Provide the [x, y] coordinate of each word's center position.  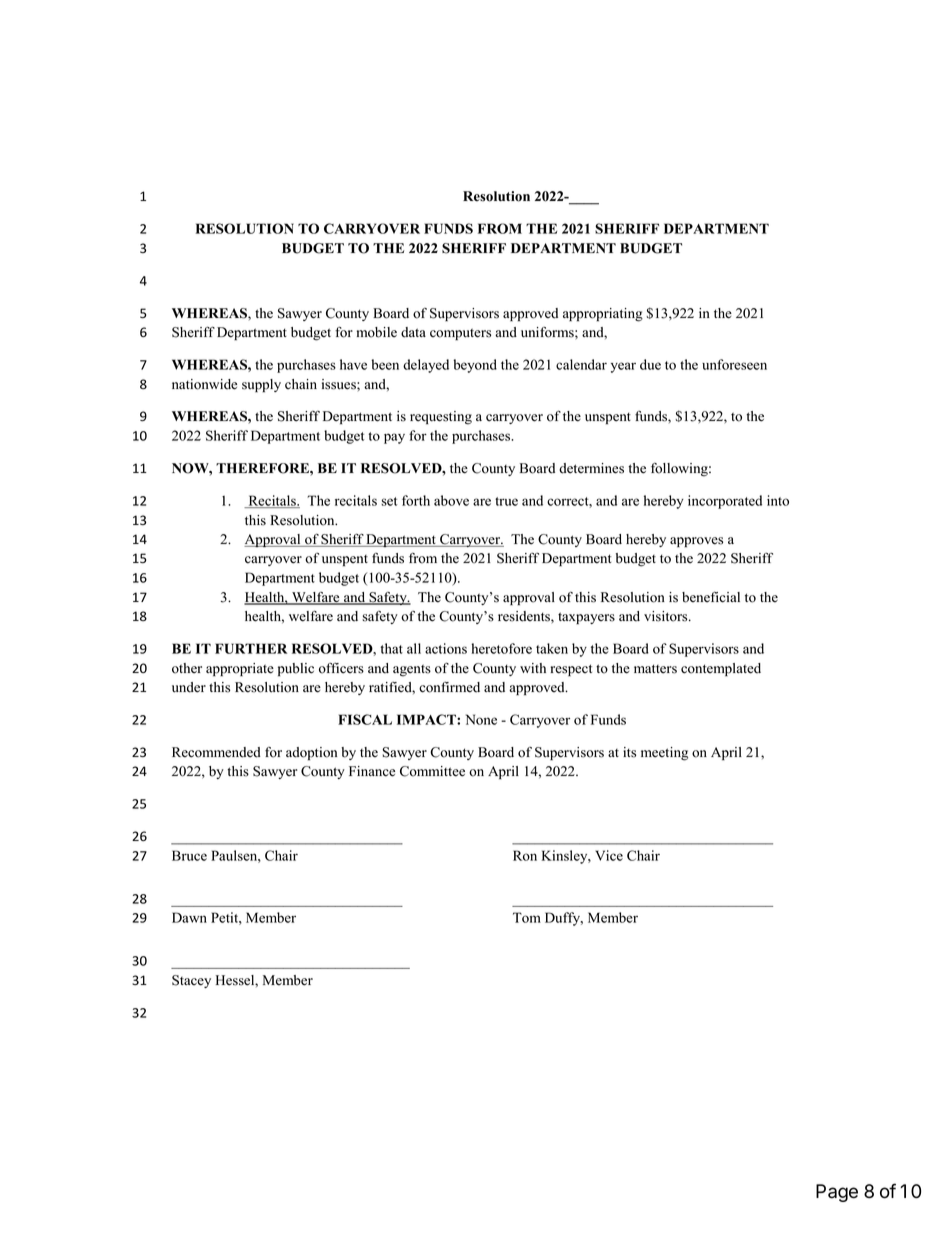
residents [525, 616]
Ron [525, 855]
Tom [527, 917]
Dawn [189, 917]
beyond [475, 366]
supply [261, 386]
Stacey [191, 981]
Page [837, 1193]
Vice [609, 855]
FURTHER [251, 648]
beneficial [711, 597]
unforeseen [734, 364]
